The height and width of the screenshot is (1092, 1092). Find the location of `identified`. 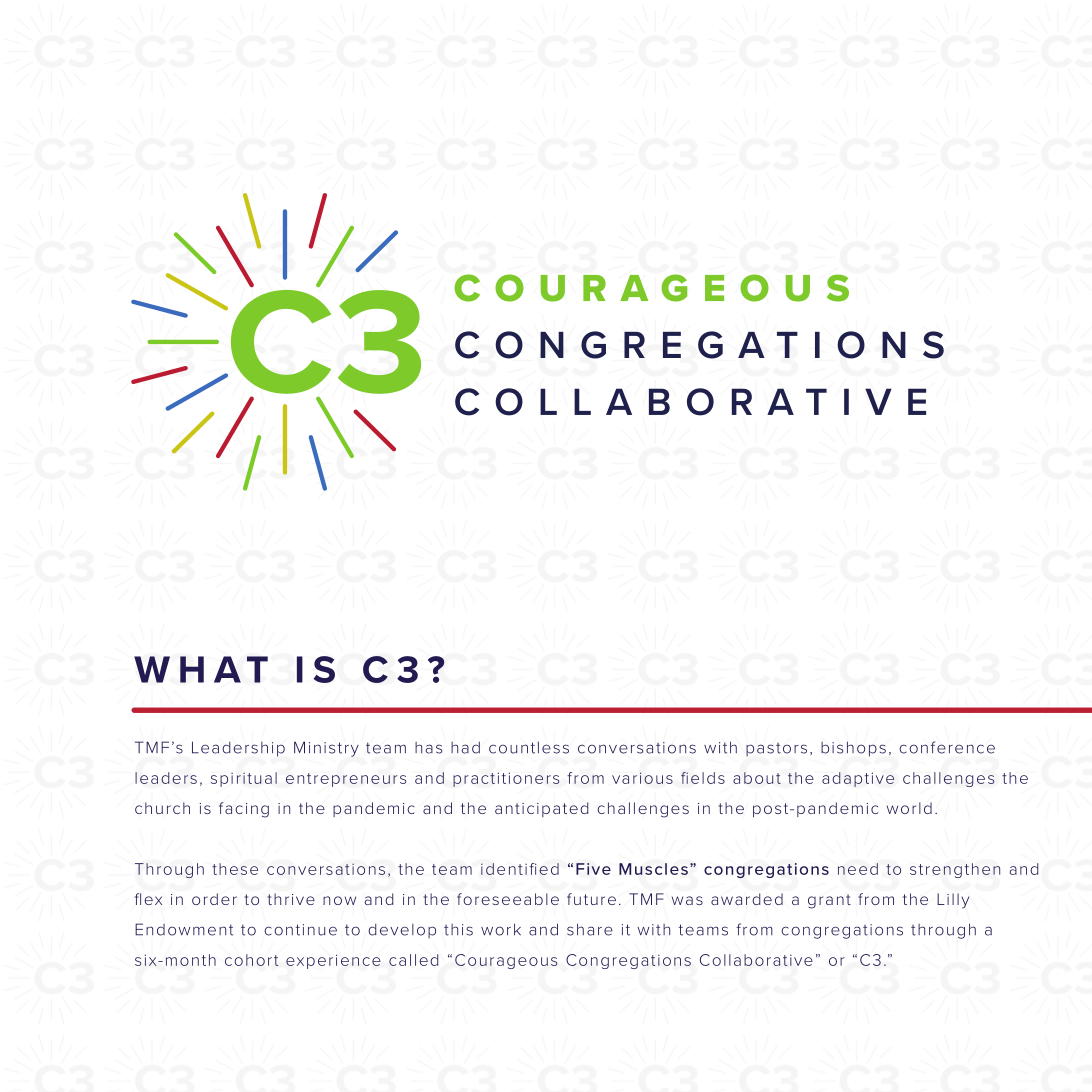

identified is located at coordinates (520, 869).
